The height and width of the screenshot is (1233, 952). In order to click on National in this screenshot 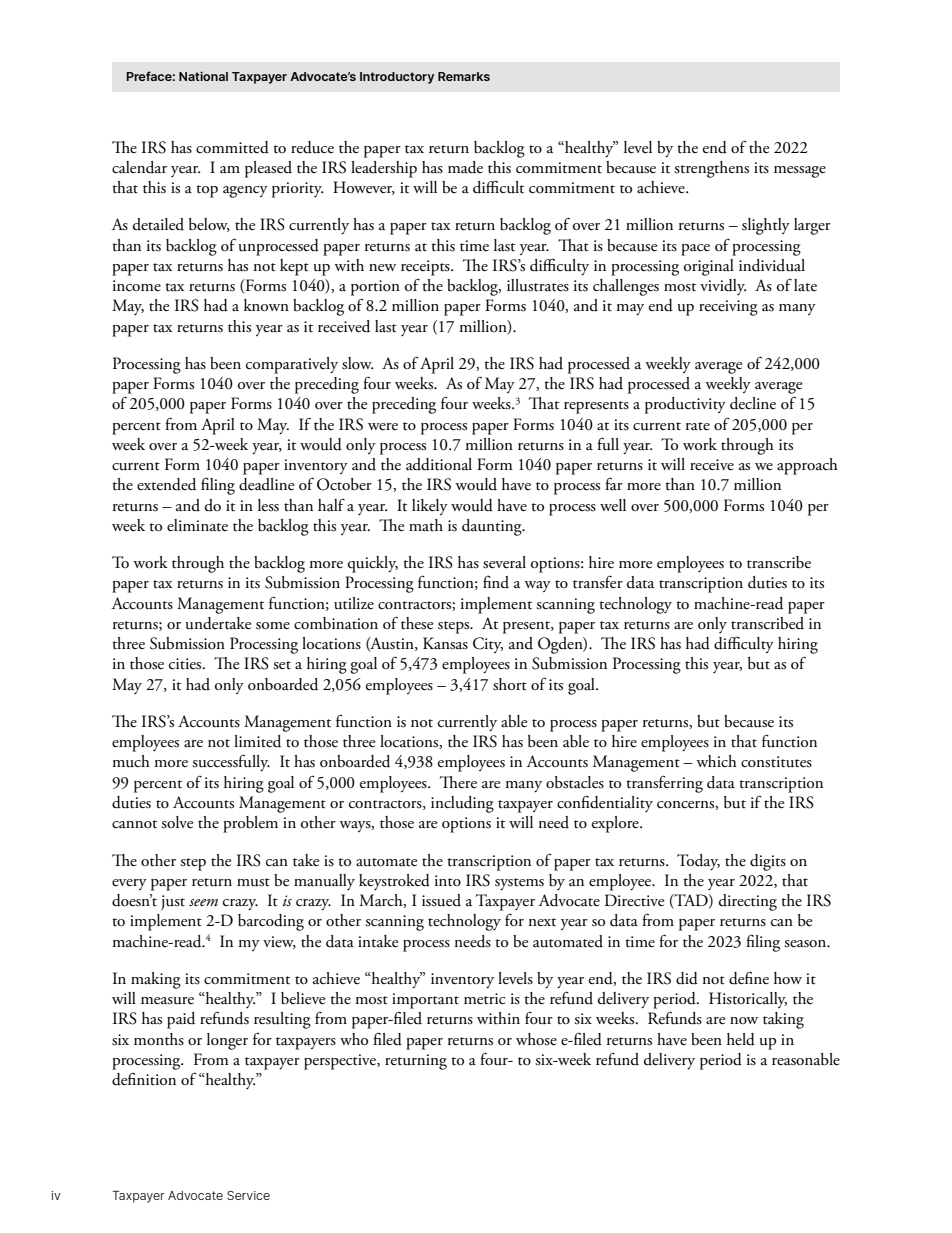, I will do `click(203, 76)`.
